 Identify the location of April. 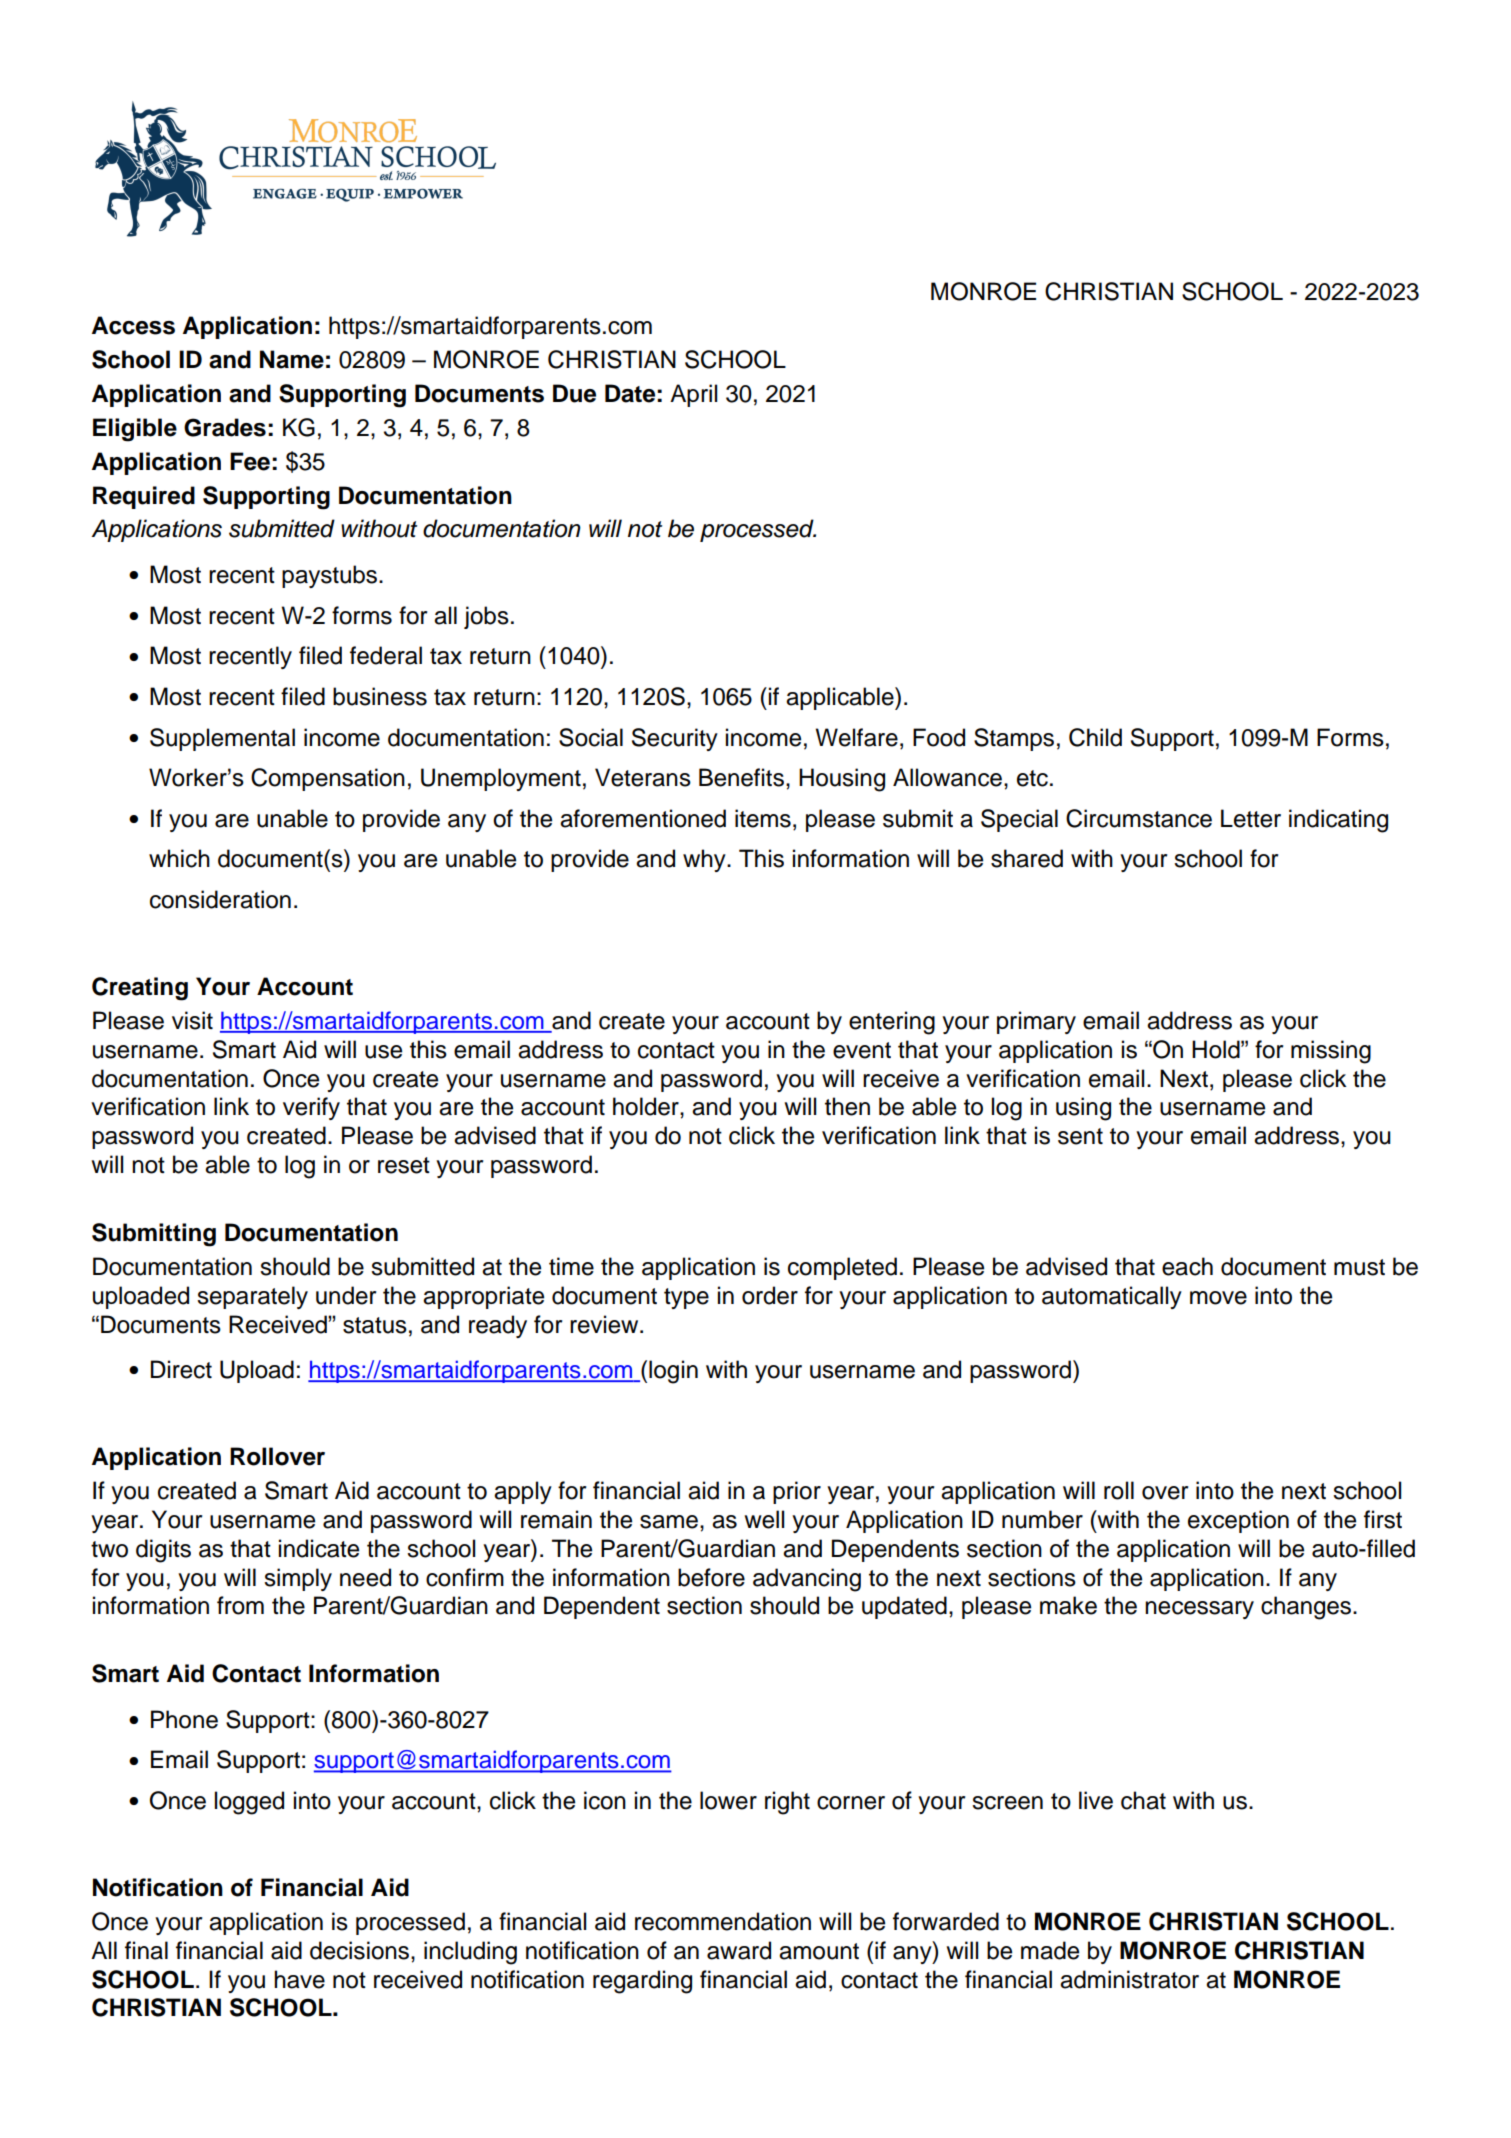
(693, 395).
